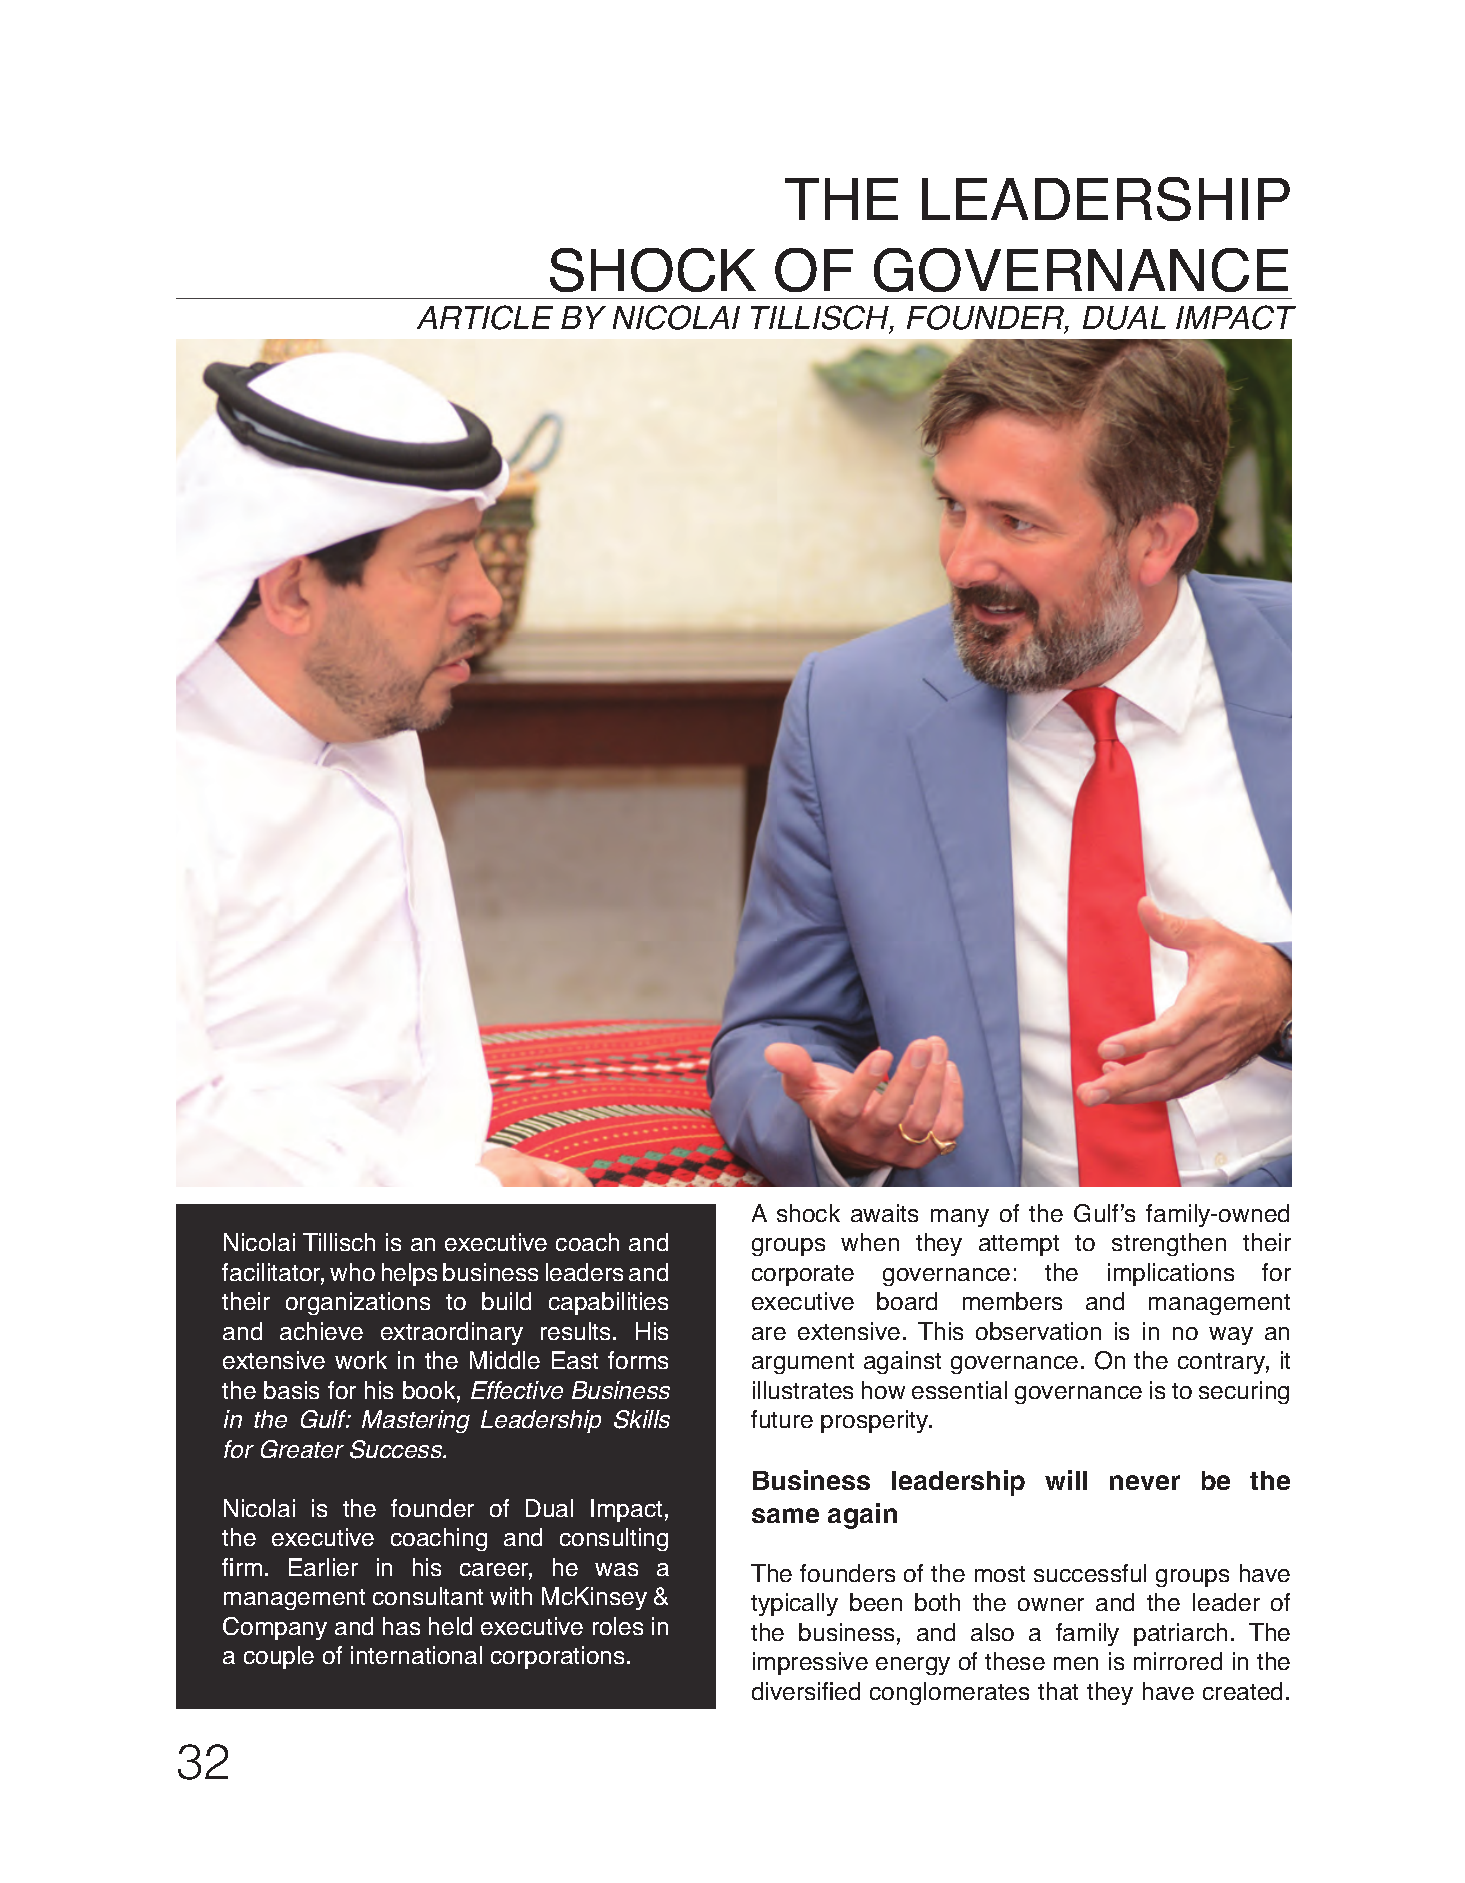  What do you see at coordinates (803, 1363) in the screenshot?
I see `argument` at bounding box center [803, 1363].
